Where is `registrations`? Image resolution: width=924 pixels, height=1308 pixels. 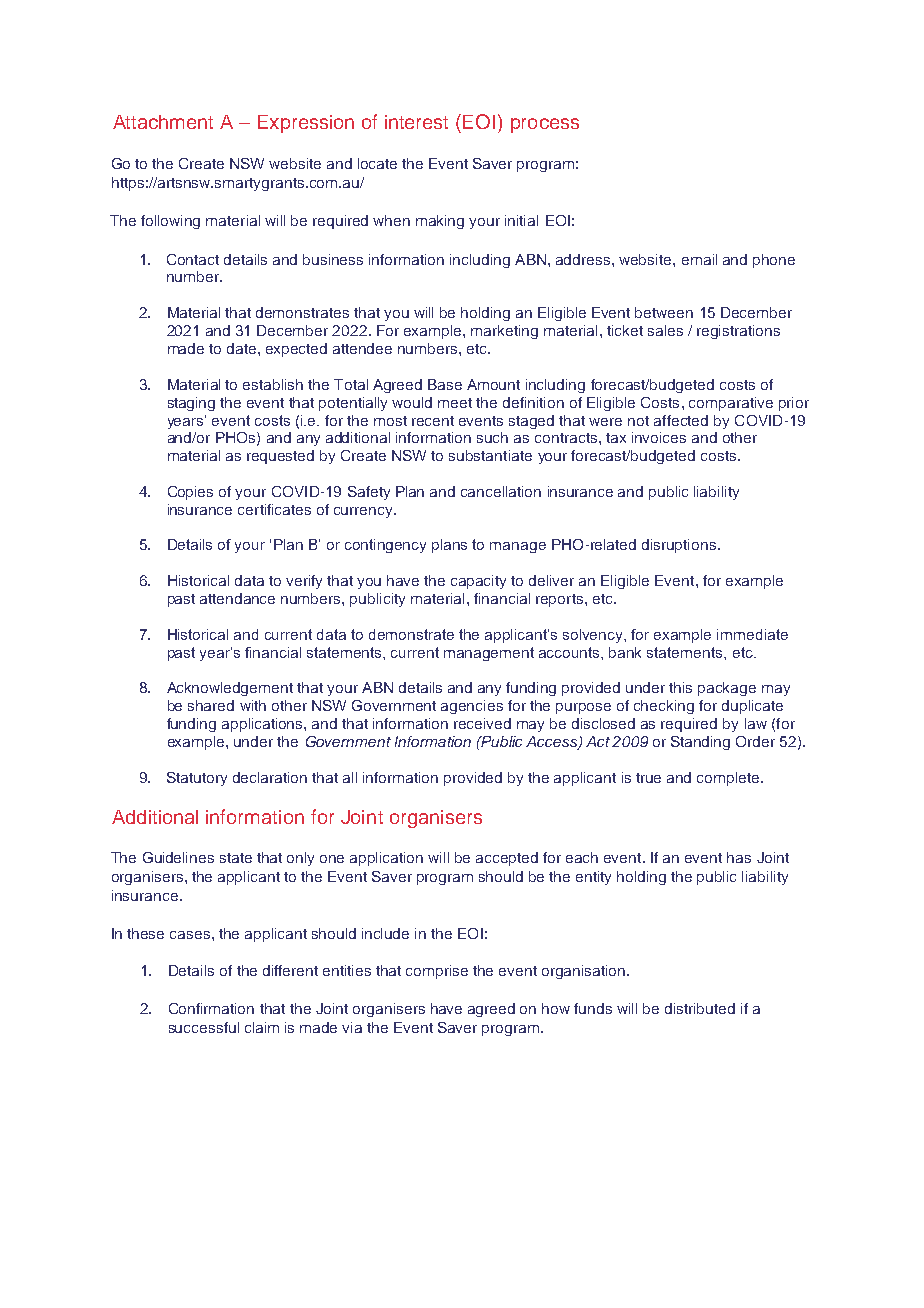
registrations is located at coordinates (738, 332).
